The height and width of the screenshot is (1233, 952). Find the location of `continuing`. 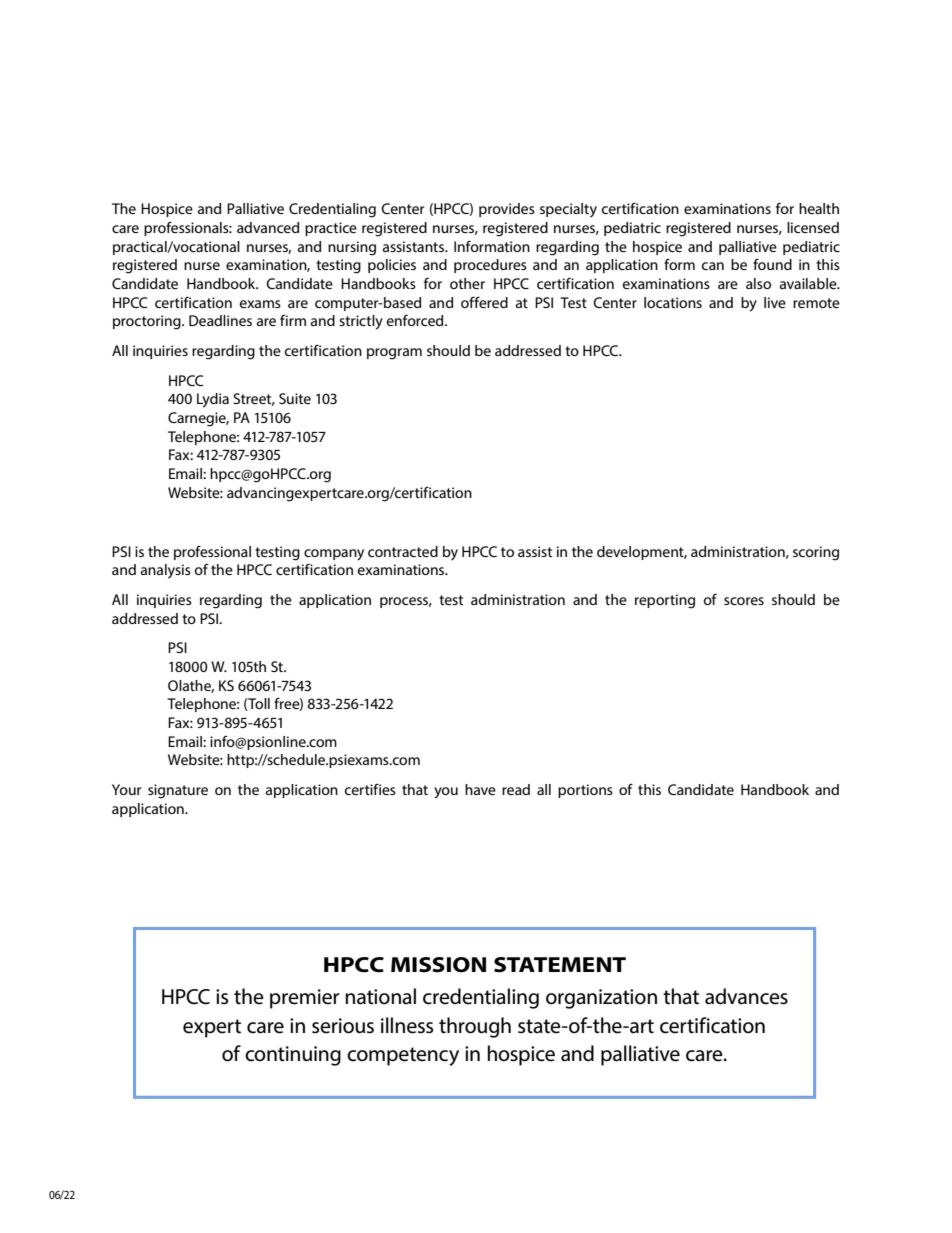

continuing is located at coordinates (293, 1056).
